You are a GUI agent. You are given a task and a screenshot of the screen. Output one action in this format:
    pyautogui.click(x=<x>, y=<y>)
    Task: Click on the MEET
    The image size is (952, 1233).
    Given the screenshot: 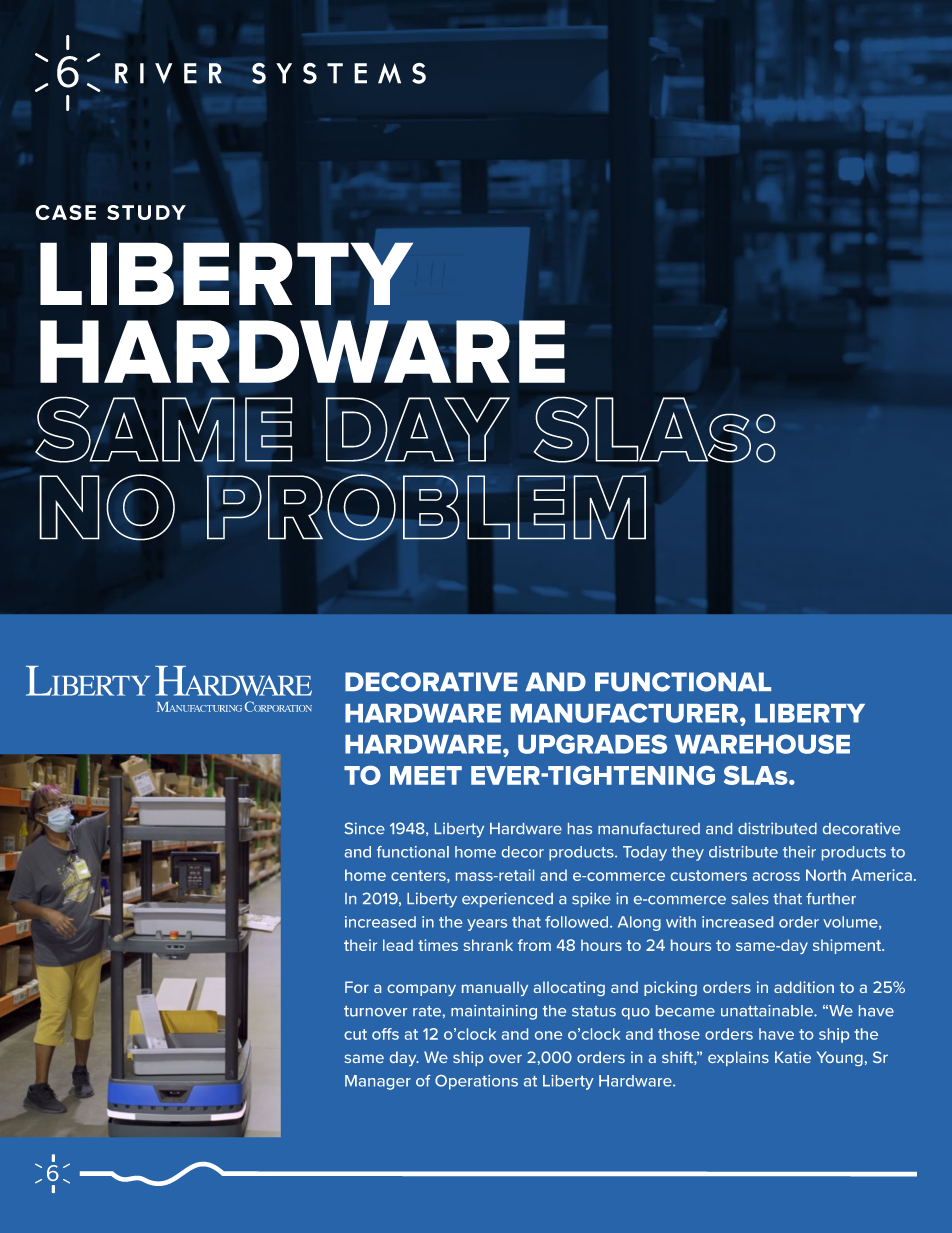 What is the action you would take?
    pyautogui.click(x=426, y=775)
